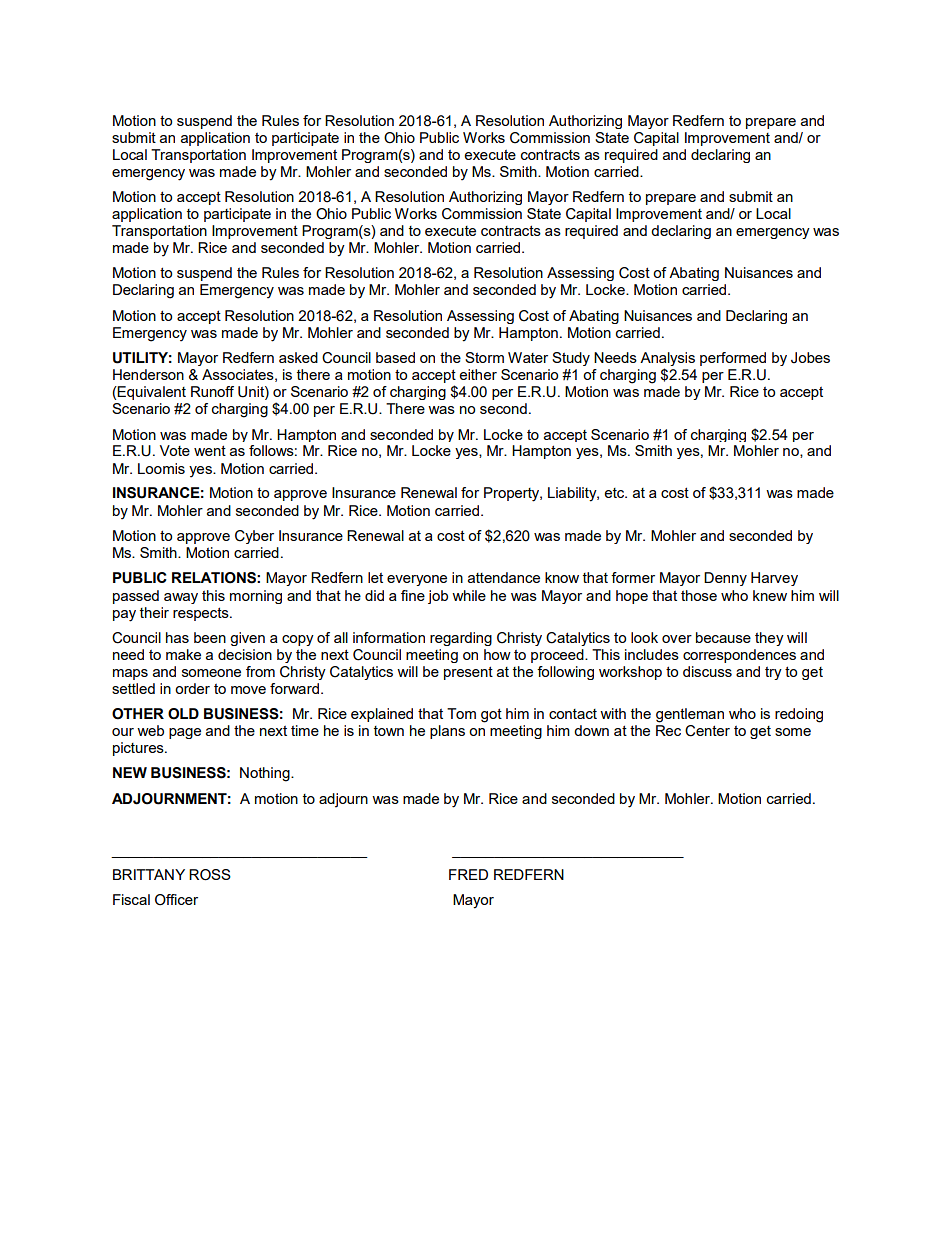 This page has height=1233, width=952. I want to click on Denny, so click(725, 579).
